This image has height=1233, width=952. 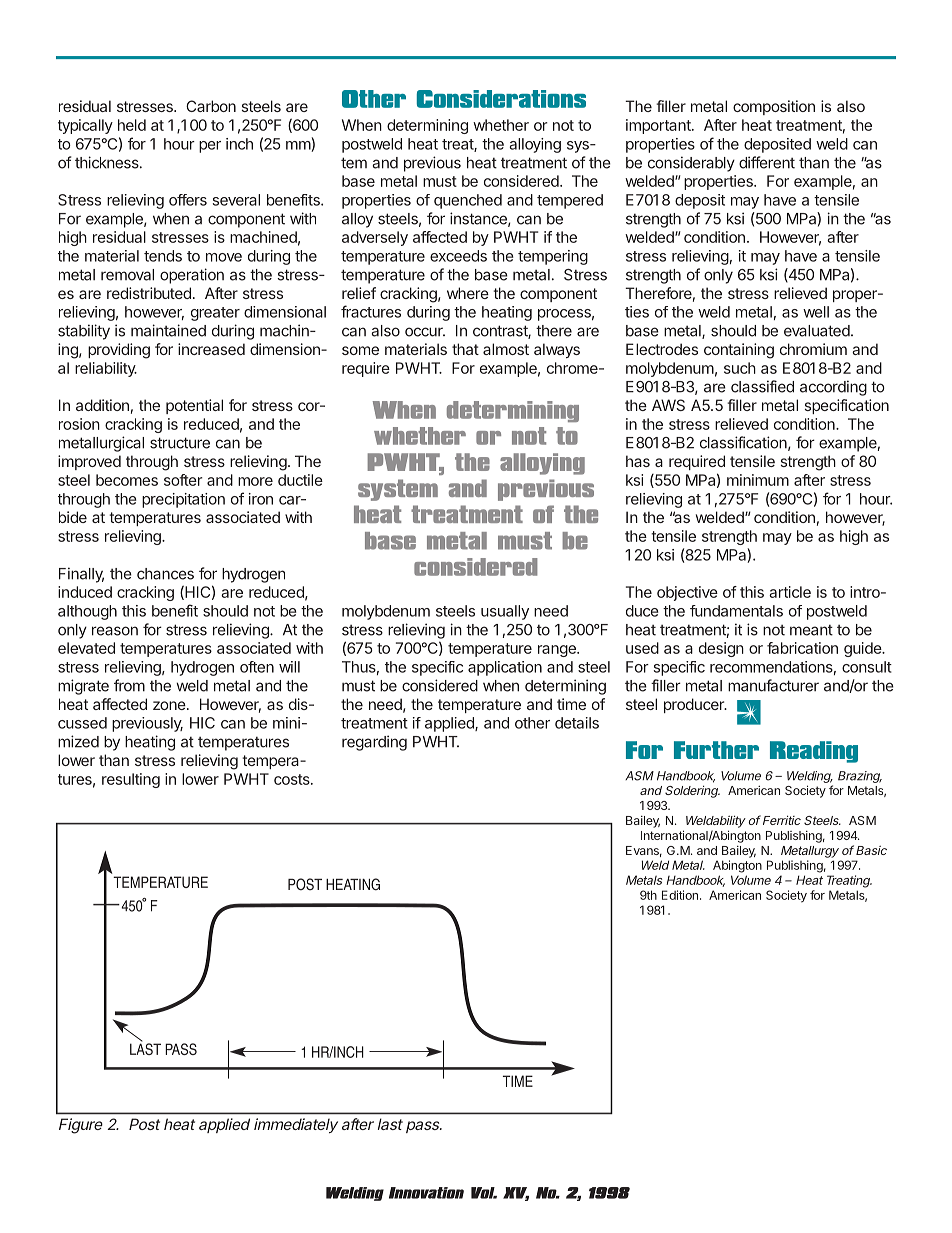 What do you see at coordinates (293, 779) in the image?
I see `costs` at bounding box center [293, 779].
